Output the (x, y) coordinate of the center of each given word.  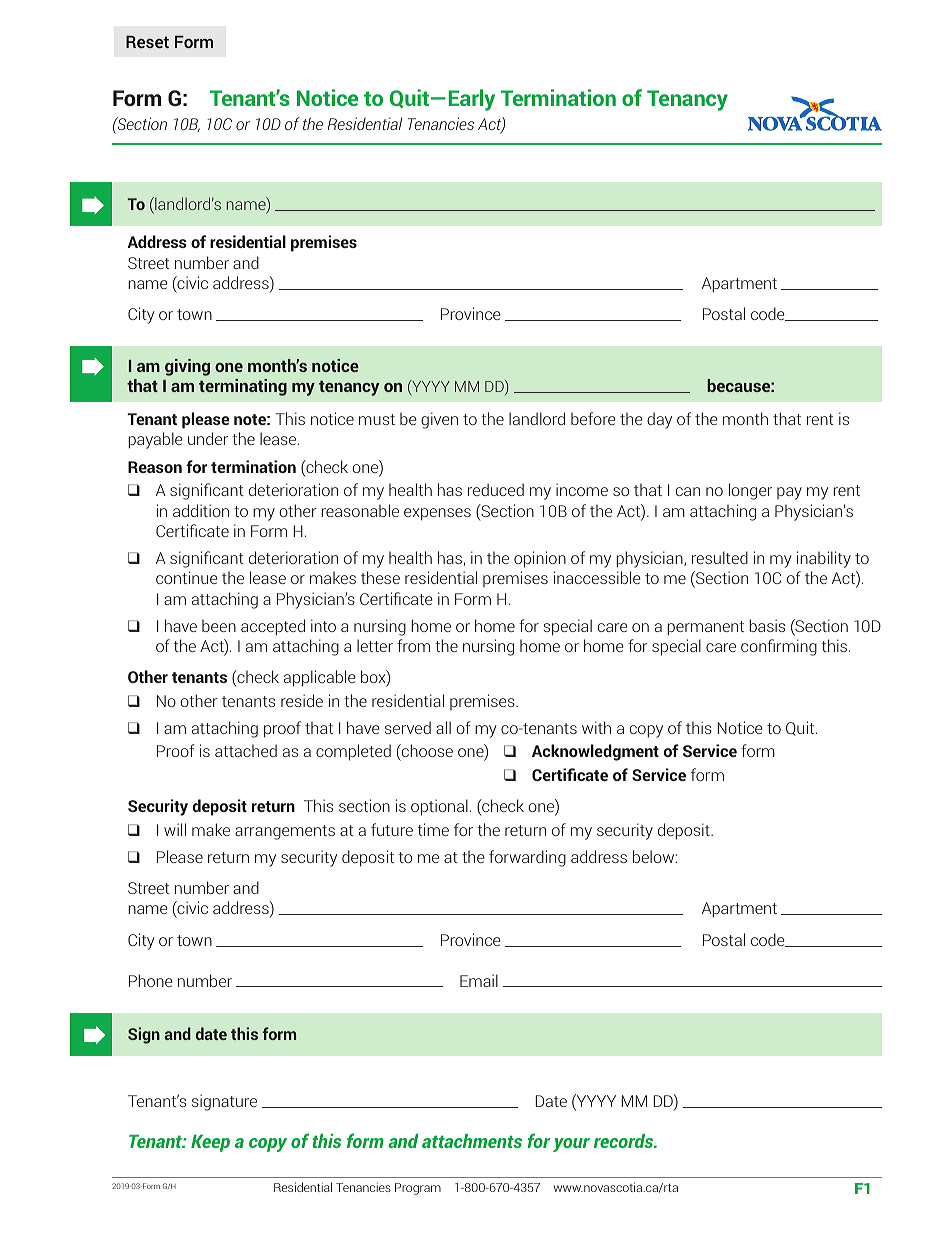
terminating (243, 387)
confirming (779, 647)
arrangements (285, 832)
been (219, 625)
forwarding (527, 858)
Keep (210, 1143)
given (439, 420)
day (659, 420)
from (413, 645)
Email (479, 980)
